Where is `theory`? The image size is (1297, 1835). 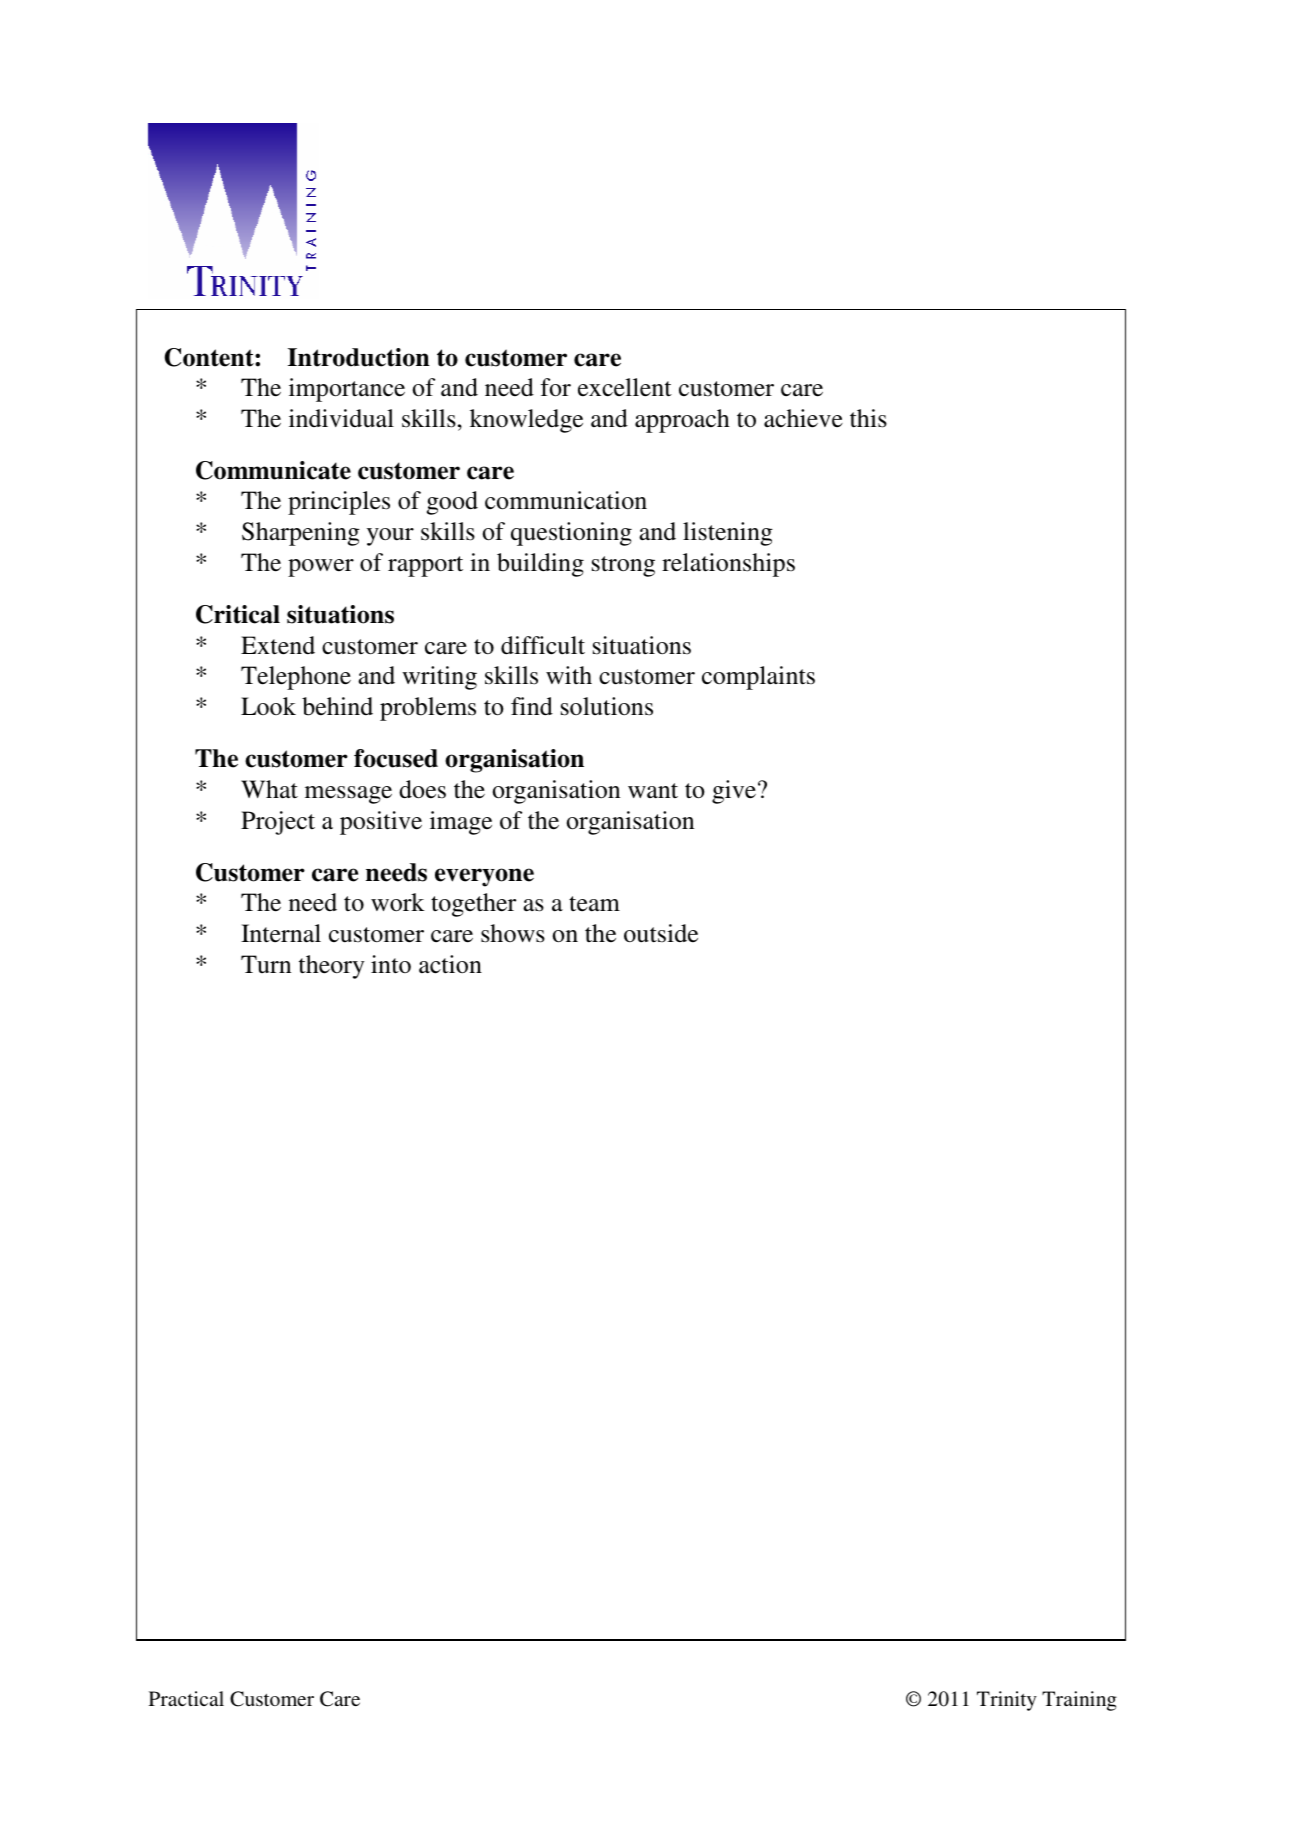
theory is located at coordinates (332, 967).
